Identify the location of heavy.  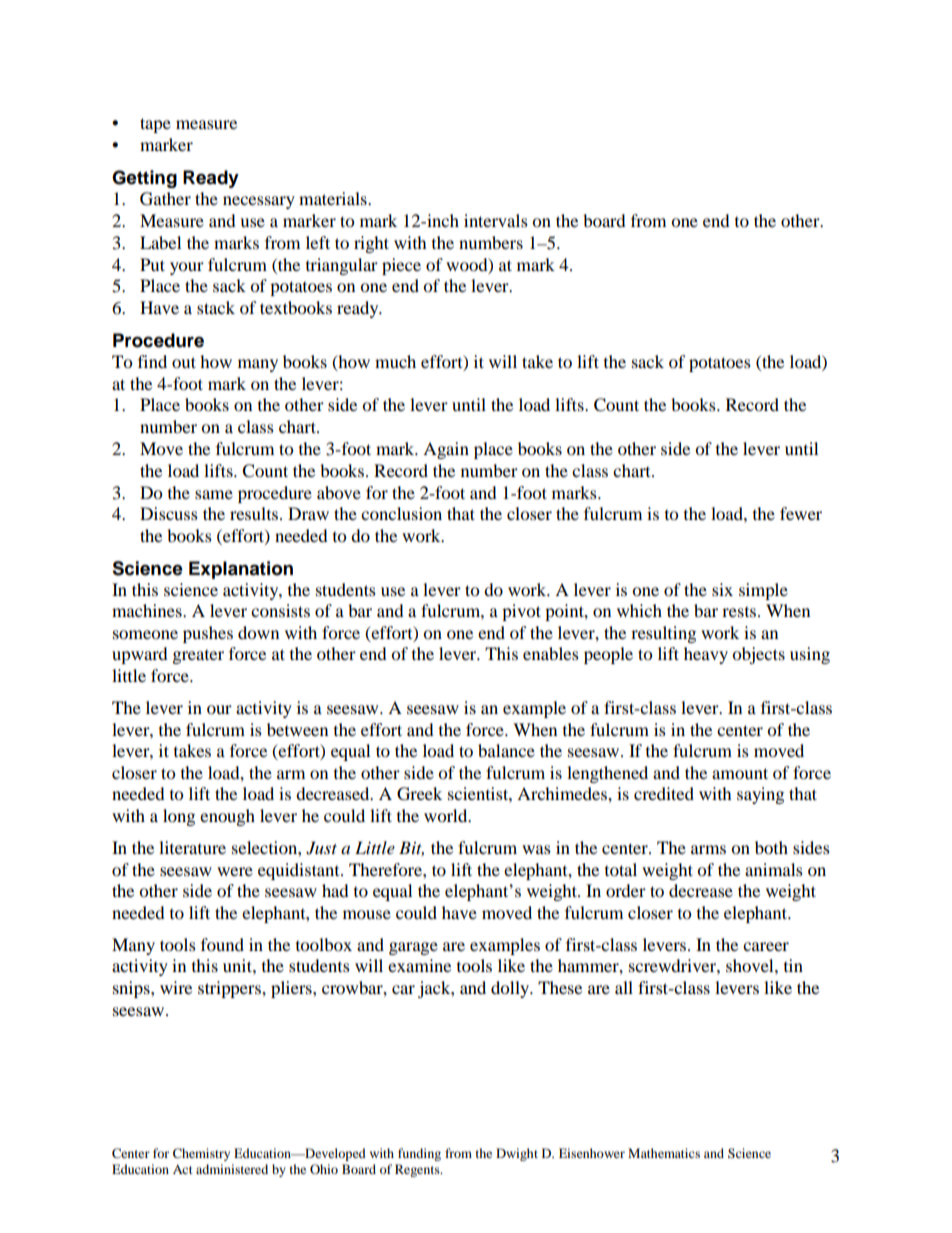
(706, 655).
